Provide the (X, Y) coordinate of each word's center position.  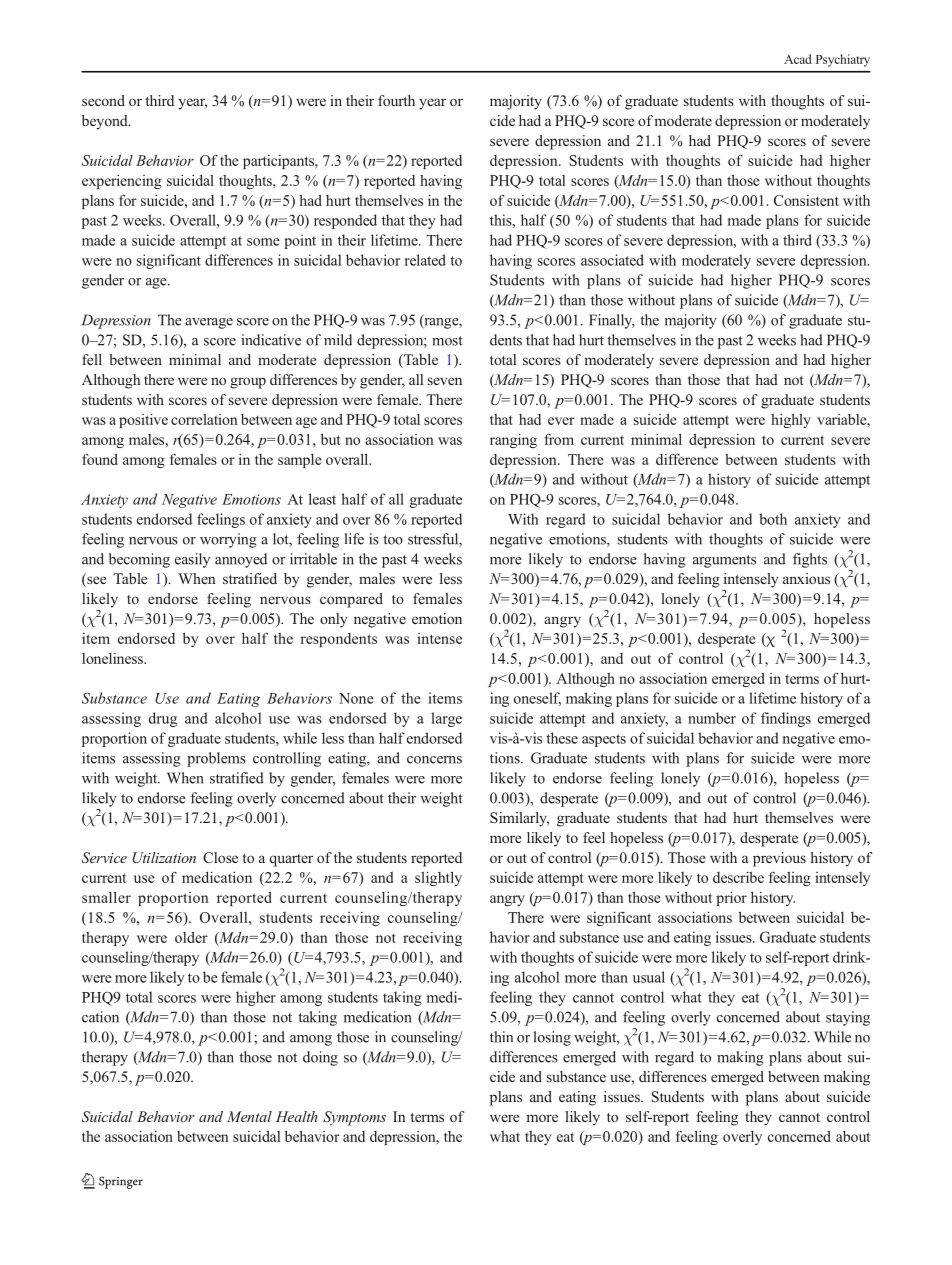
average (209, 323)
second (103, 100)
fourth (396, 100)
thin (501, 1037)
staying (848, 1018)
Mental (249, 1116)
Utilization (164, 857)
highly (791, 420)
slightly (438, 878)
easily (192, 560)
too (393, 540)
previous (779, 859)
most (447, 341)
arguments (724, 561)
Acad (798, 59)
